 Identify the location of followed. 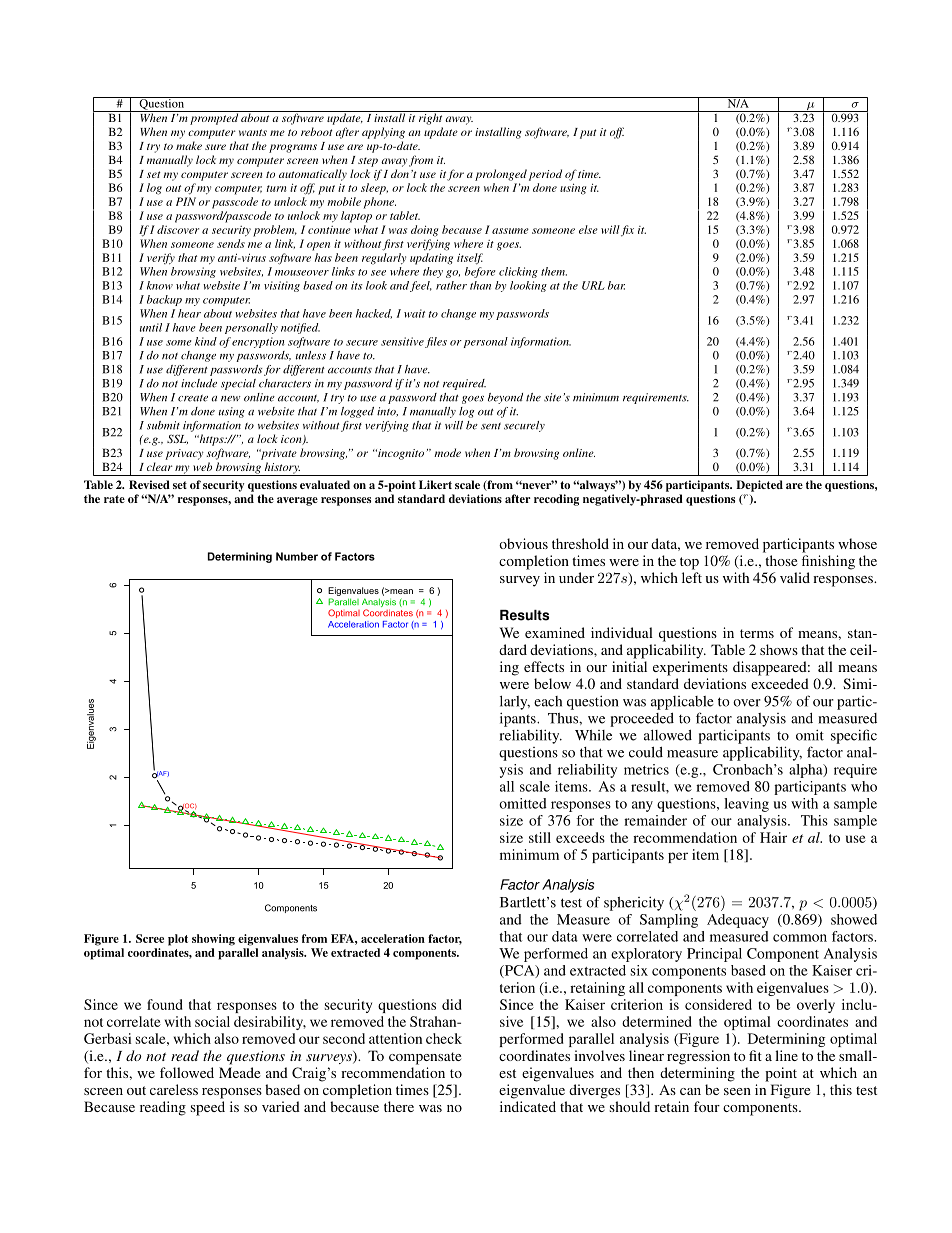
(187, 1072).
